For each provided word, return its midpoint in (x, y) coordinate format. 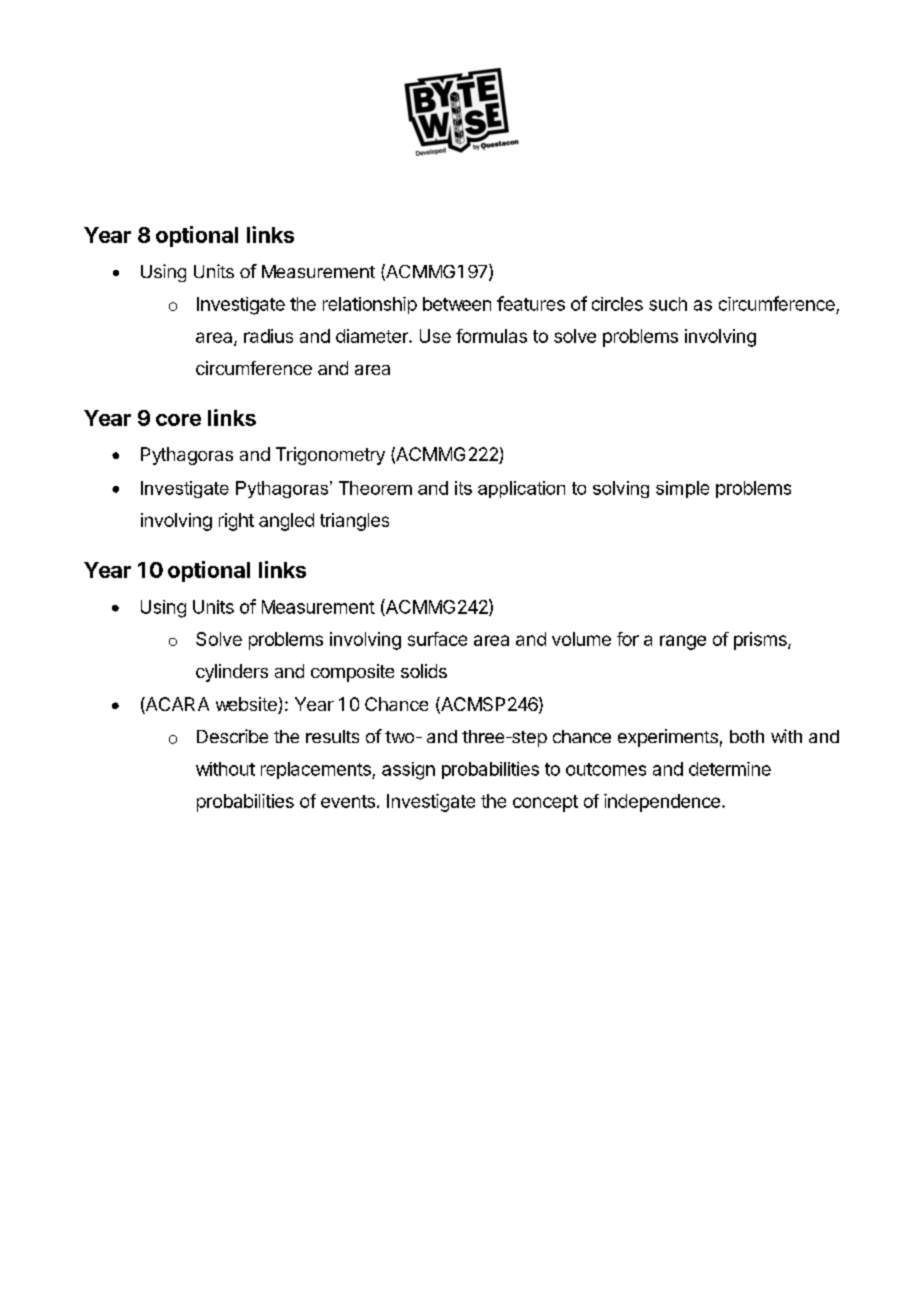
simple (682, 489)
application (521, 489)
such (668, 304)
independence (662, 803)
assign (408, 771)
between (457, 304)
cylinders (232, 673)
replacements (317, 770)
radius (268, 336)
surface (437, 639)
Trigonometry (330, 456)
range (683, 642)
